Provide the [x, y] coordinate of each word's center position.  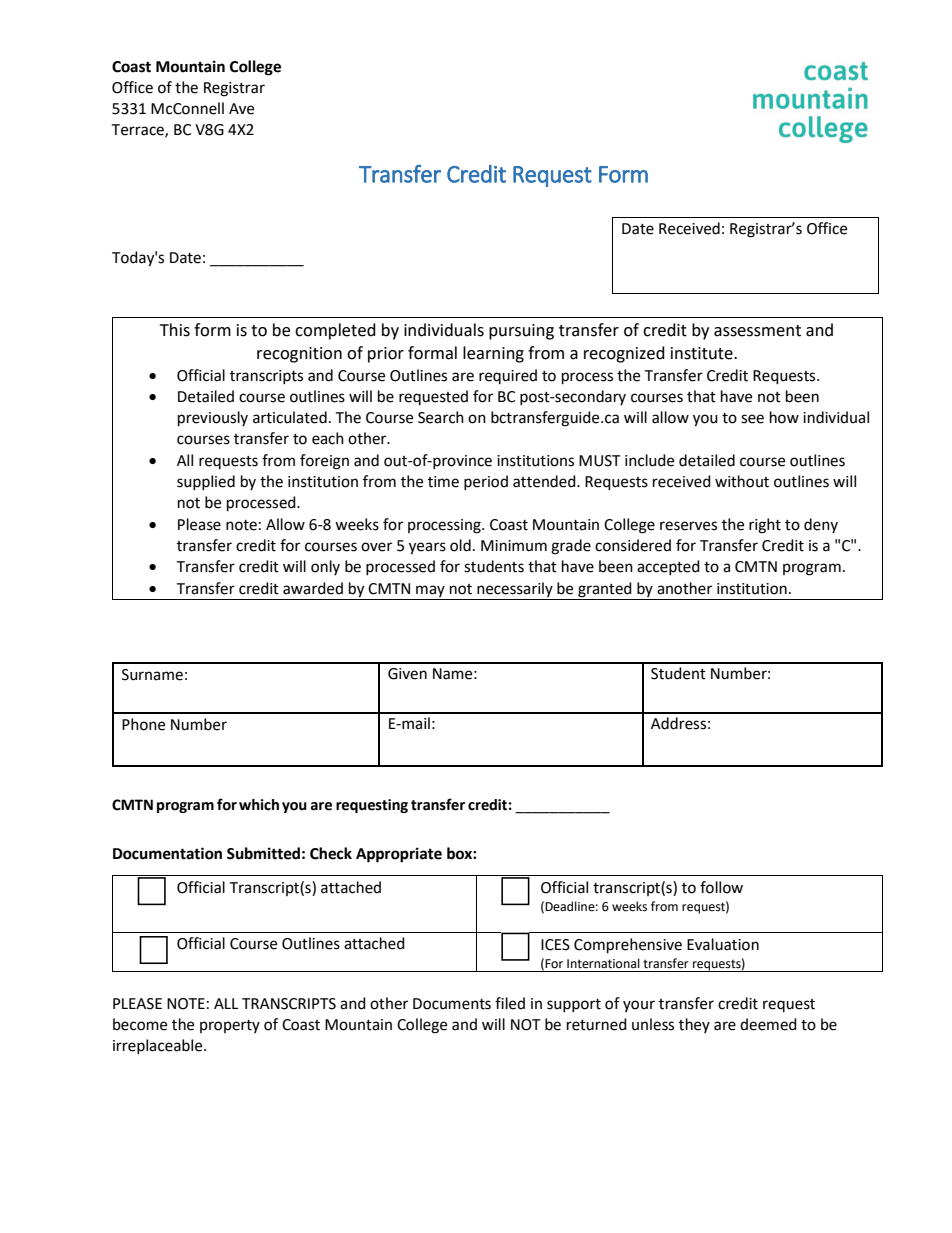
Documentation [167, 853]
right [765, 526]
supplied [206, 482]
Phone [143, 724]
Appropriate [399, 855]
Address [678, 723]
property [230, 1026]
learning [493, 354]
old [460, 545]
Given [407, 674]
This [175, 330]
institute [703, 353]
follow [721, 887]
